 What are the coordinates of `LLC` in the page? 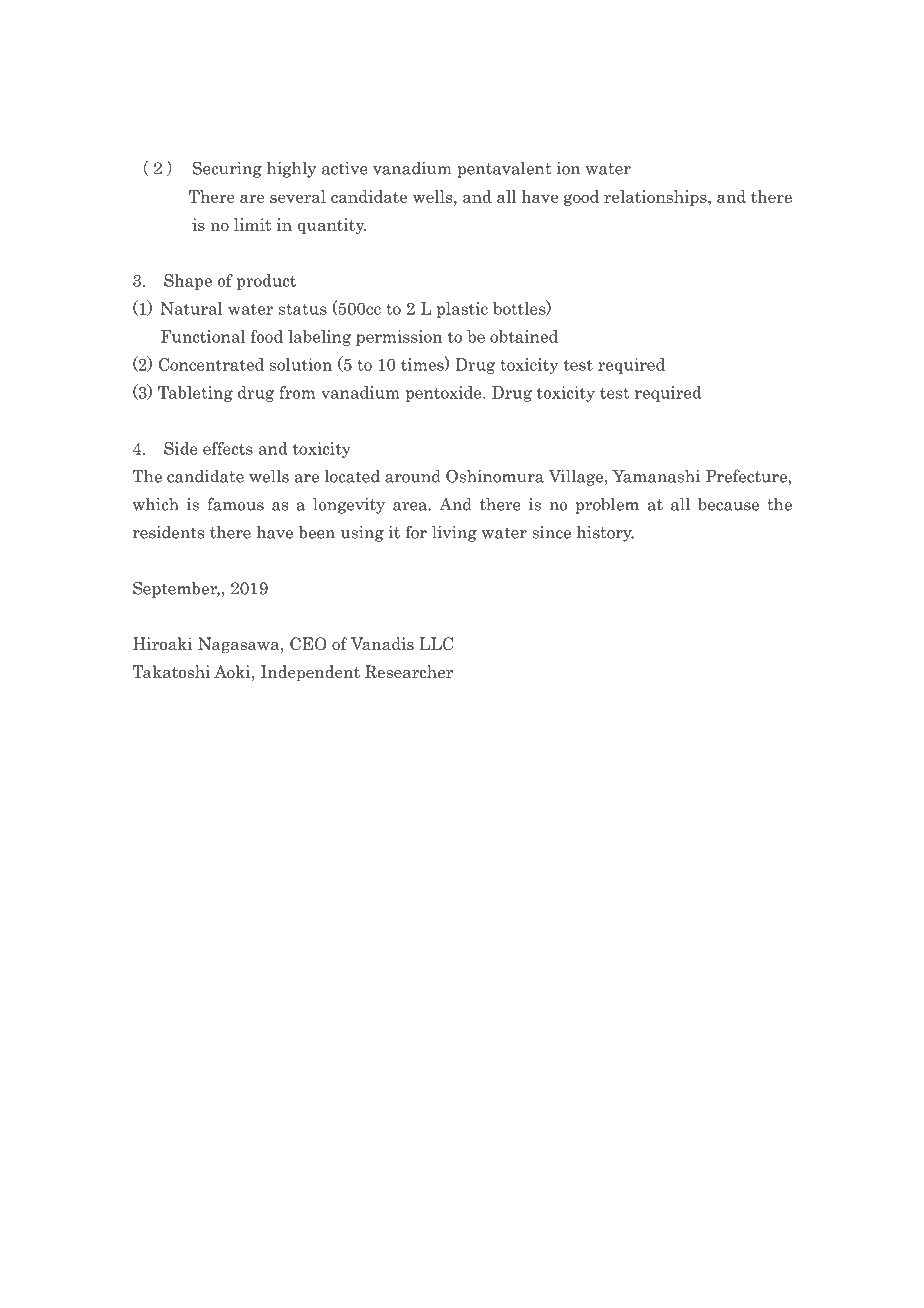 It's located at (436, 644).
